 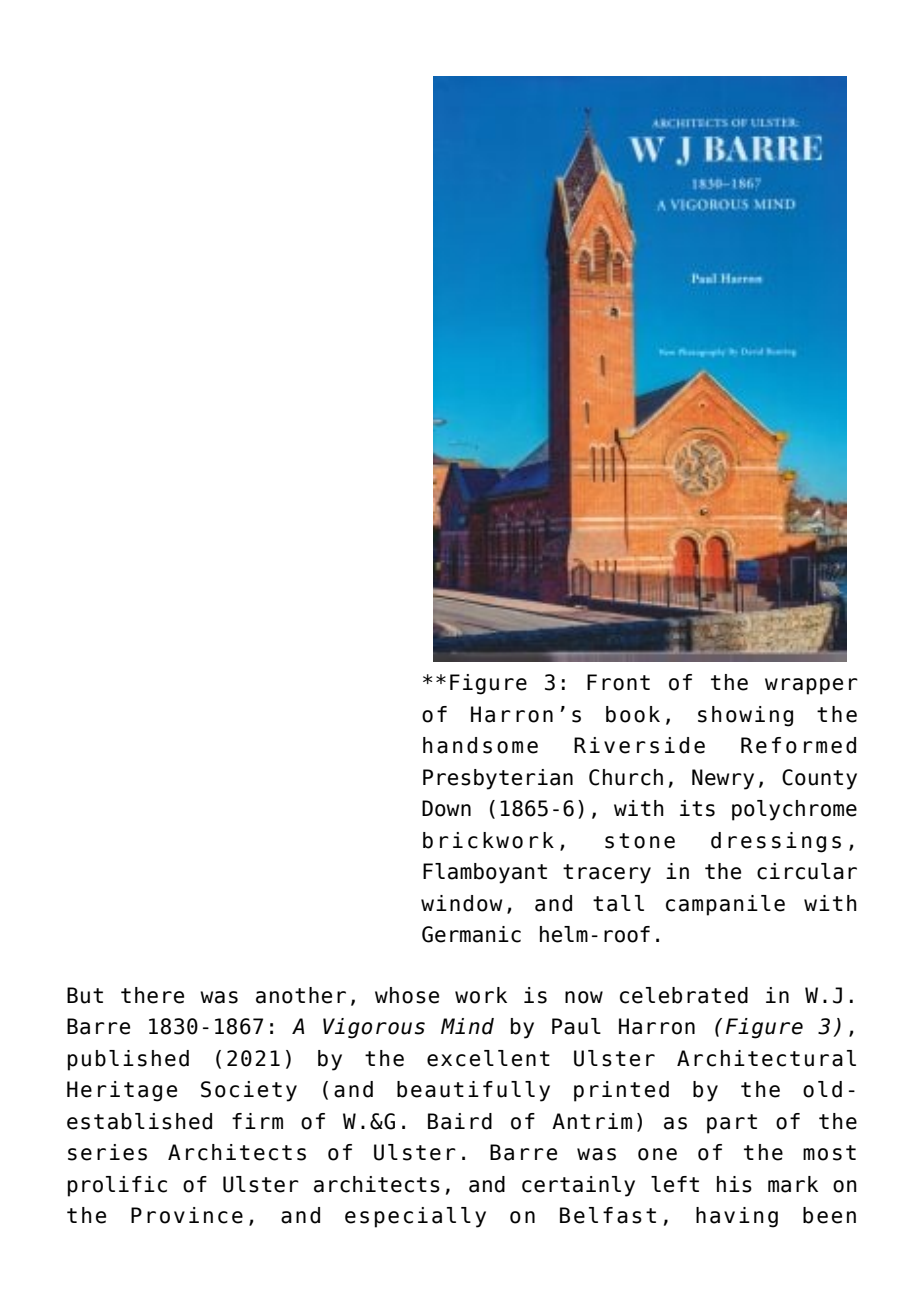 I want to click on circular, so click(x=807, y=871).
